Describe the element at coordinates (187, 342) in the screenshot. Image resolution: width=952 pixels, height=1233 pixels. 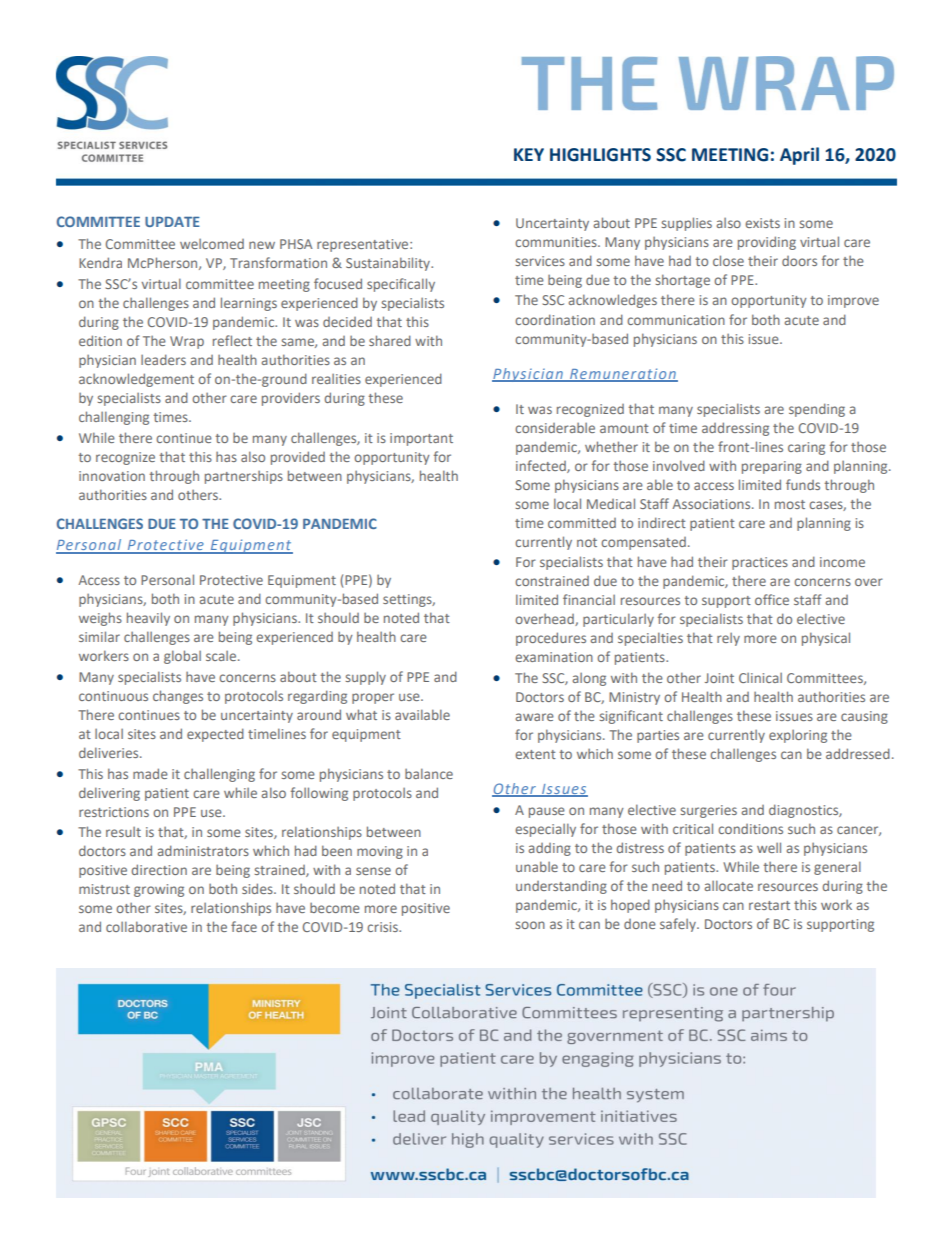
I see `Wrap` at that location.
